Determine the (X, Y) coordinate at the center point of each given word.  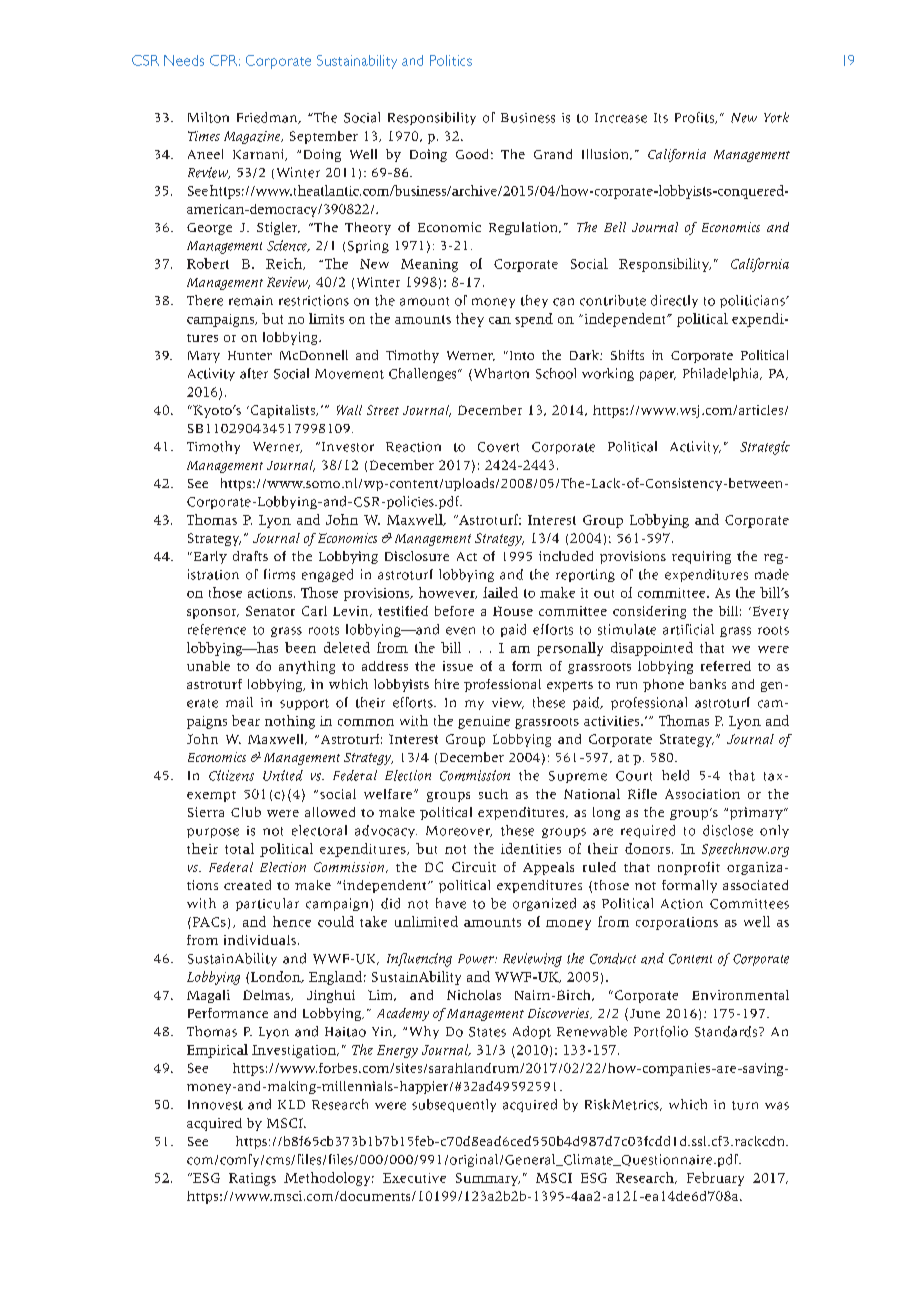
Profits (695, 118)
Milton (208, 117)
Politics (451, 60)
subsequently (454, 1105)
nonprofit (689, 868)
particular (267, 904)
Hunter (250, 355)
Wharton (500, 374)
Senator (270, 611)
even (460, 631)
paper (658, 376)
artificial (688, 629)
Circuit (474, 867)
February (715, 1179)
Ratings (252, 1179)
